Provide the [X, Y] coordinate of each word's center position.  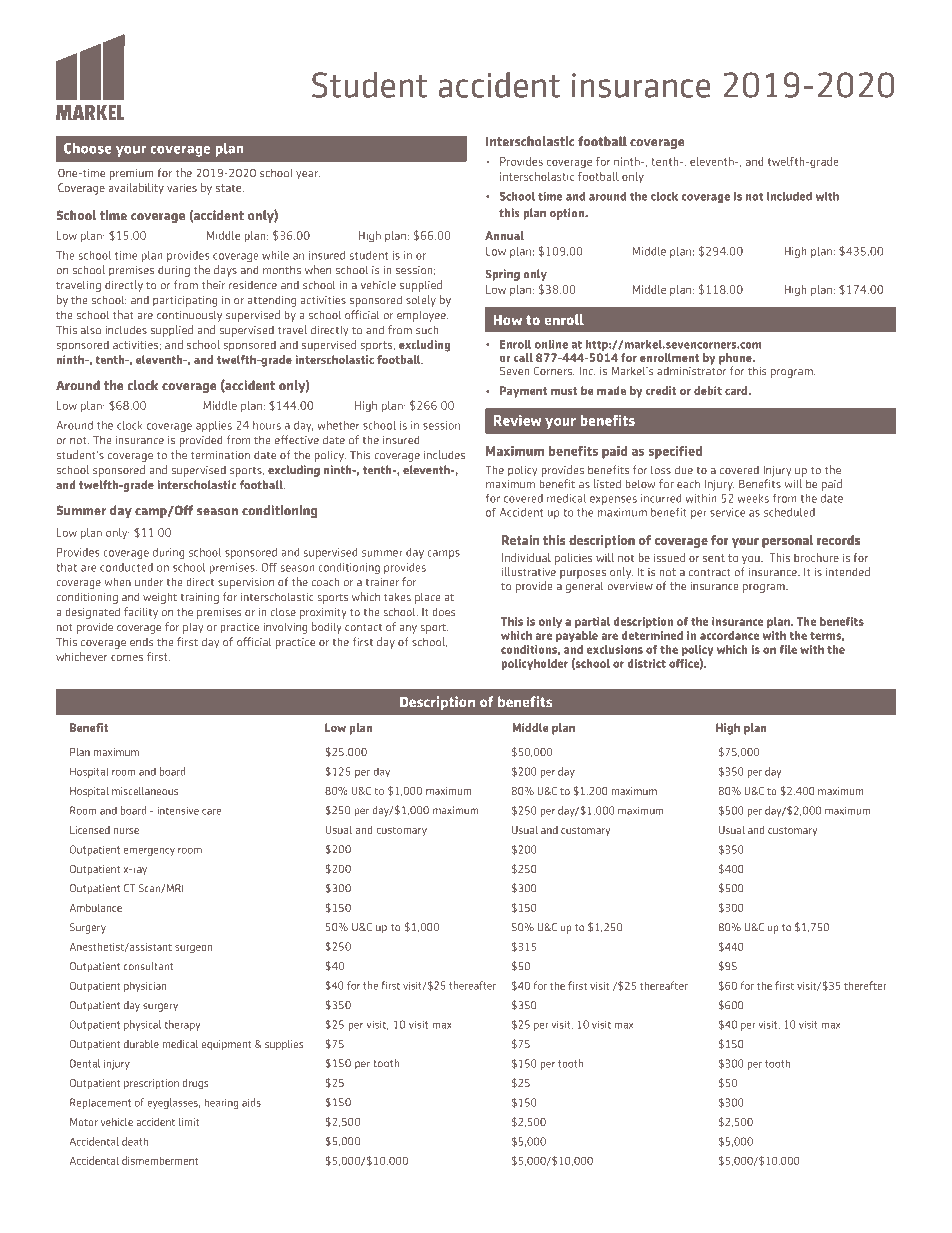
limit [189, 1122]
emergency [149, 852]
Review [518, 420]
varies [182, 188]
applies [214, 426]
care [211, 812]
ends [142, 642]
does [443, 612]
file [788, 649]
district [647, 663]
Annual [504, 235]
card [737, 390]
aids [251, 1102]
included [789, 196]
